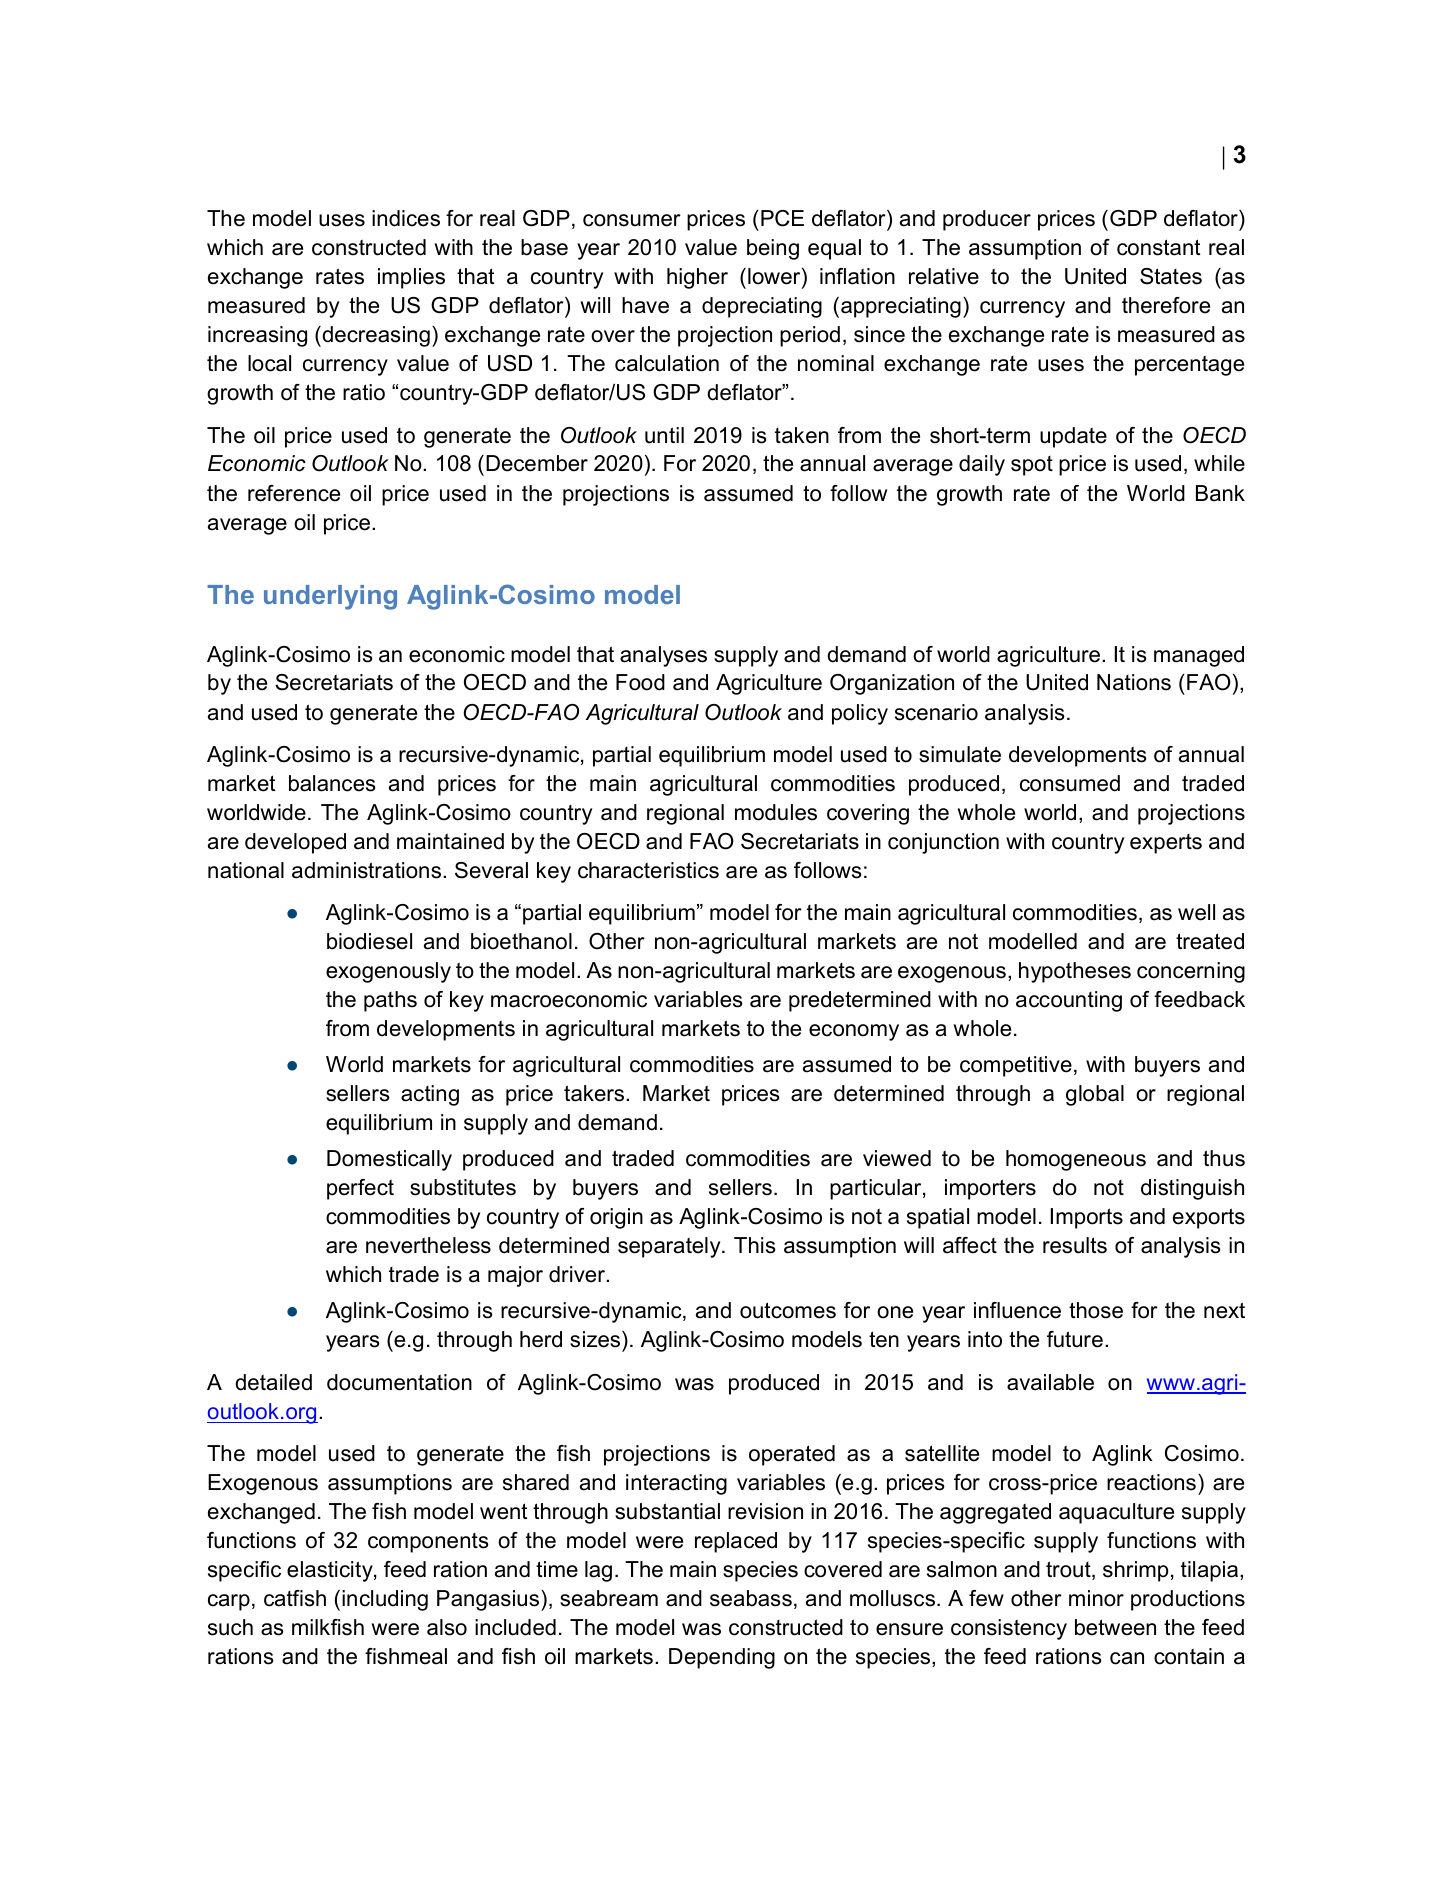 The width and height of the screenshot is (1455, 1882). I want to click on perfect, so click(360, 1189).
